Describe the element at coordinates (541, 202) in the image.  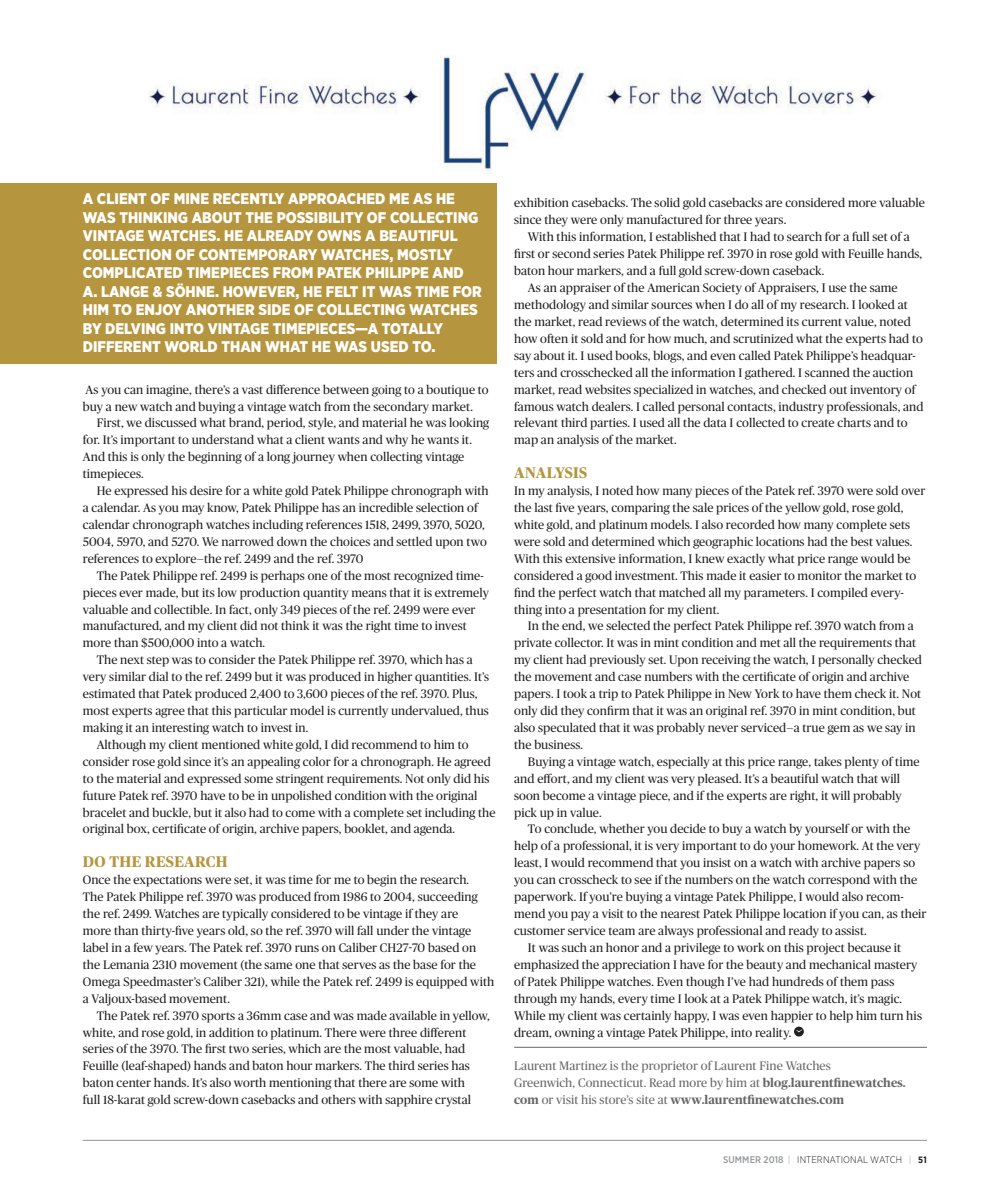
I see `exhibition` at that location.
